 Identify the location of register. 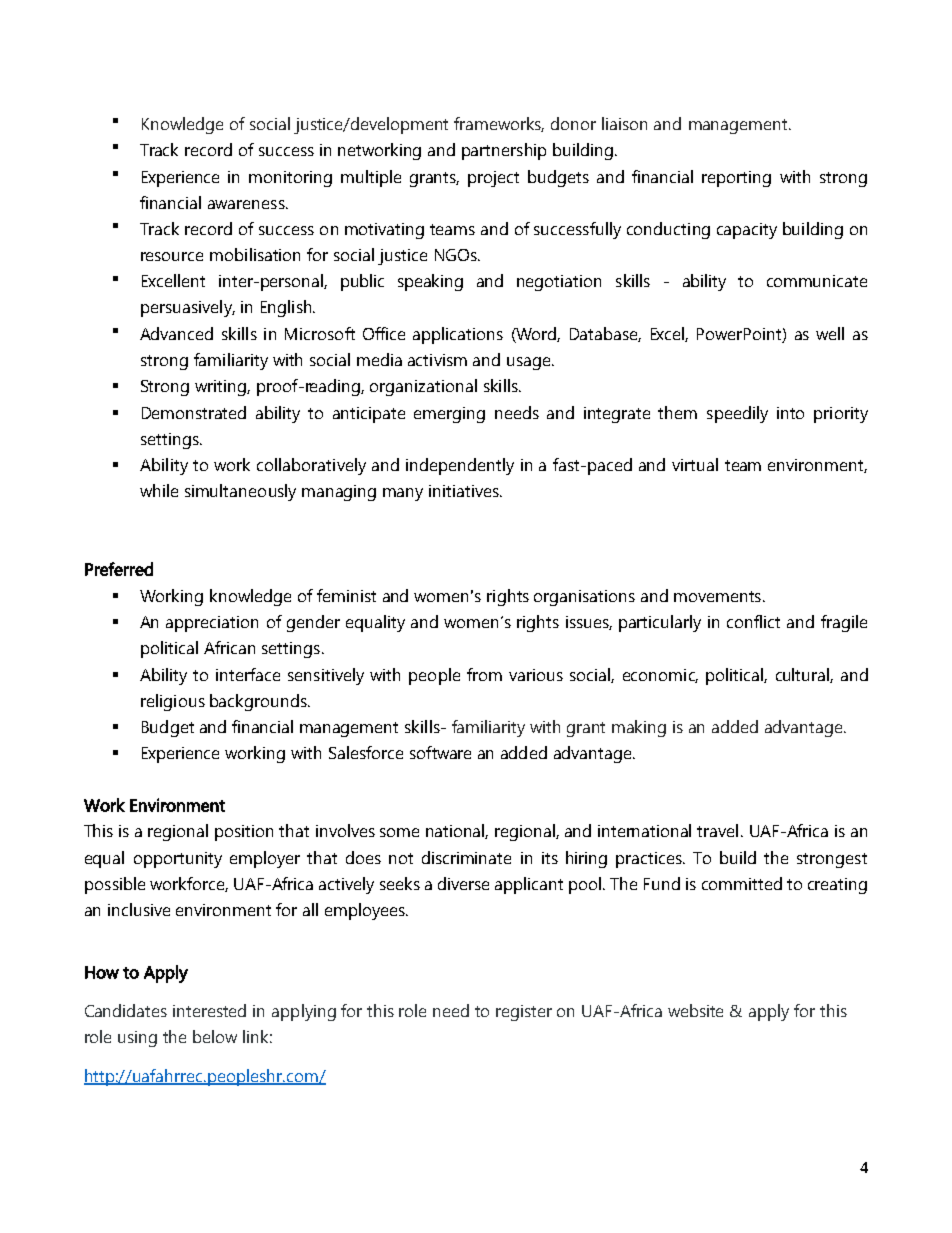
(524, 1013).
